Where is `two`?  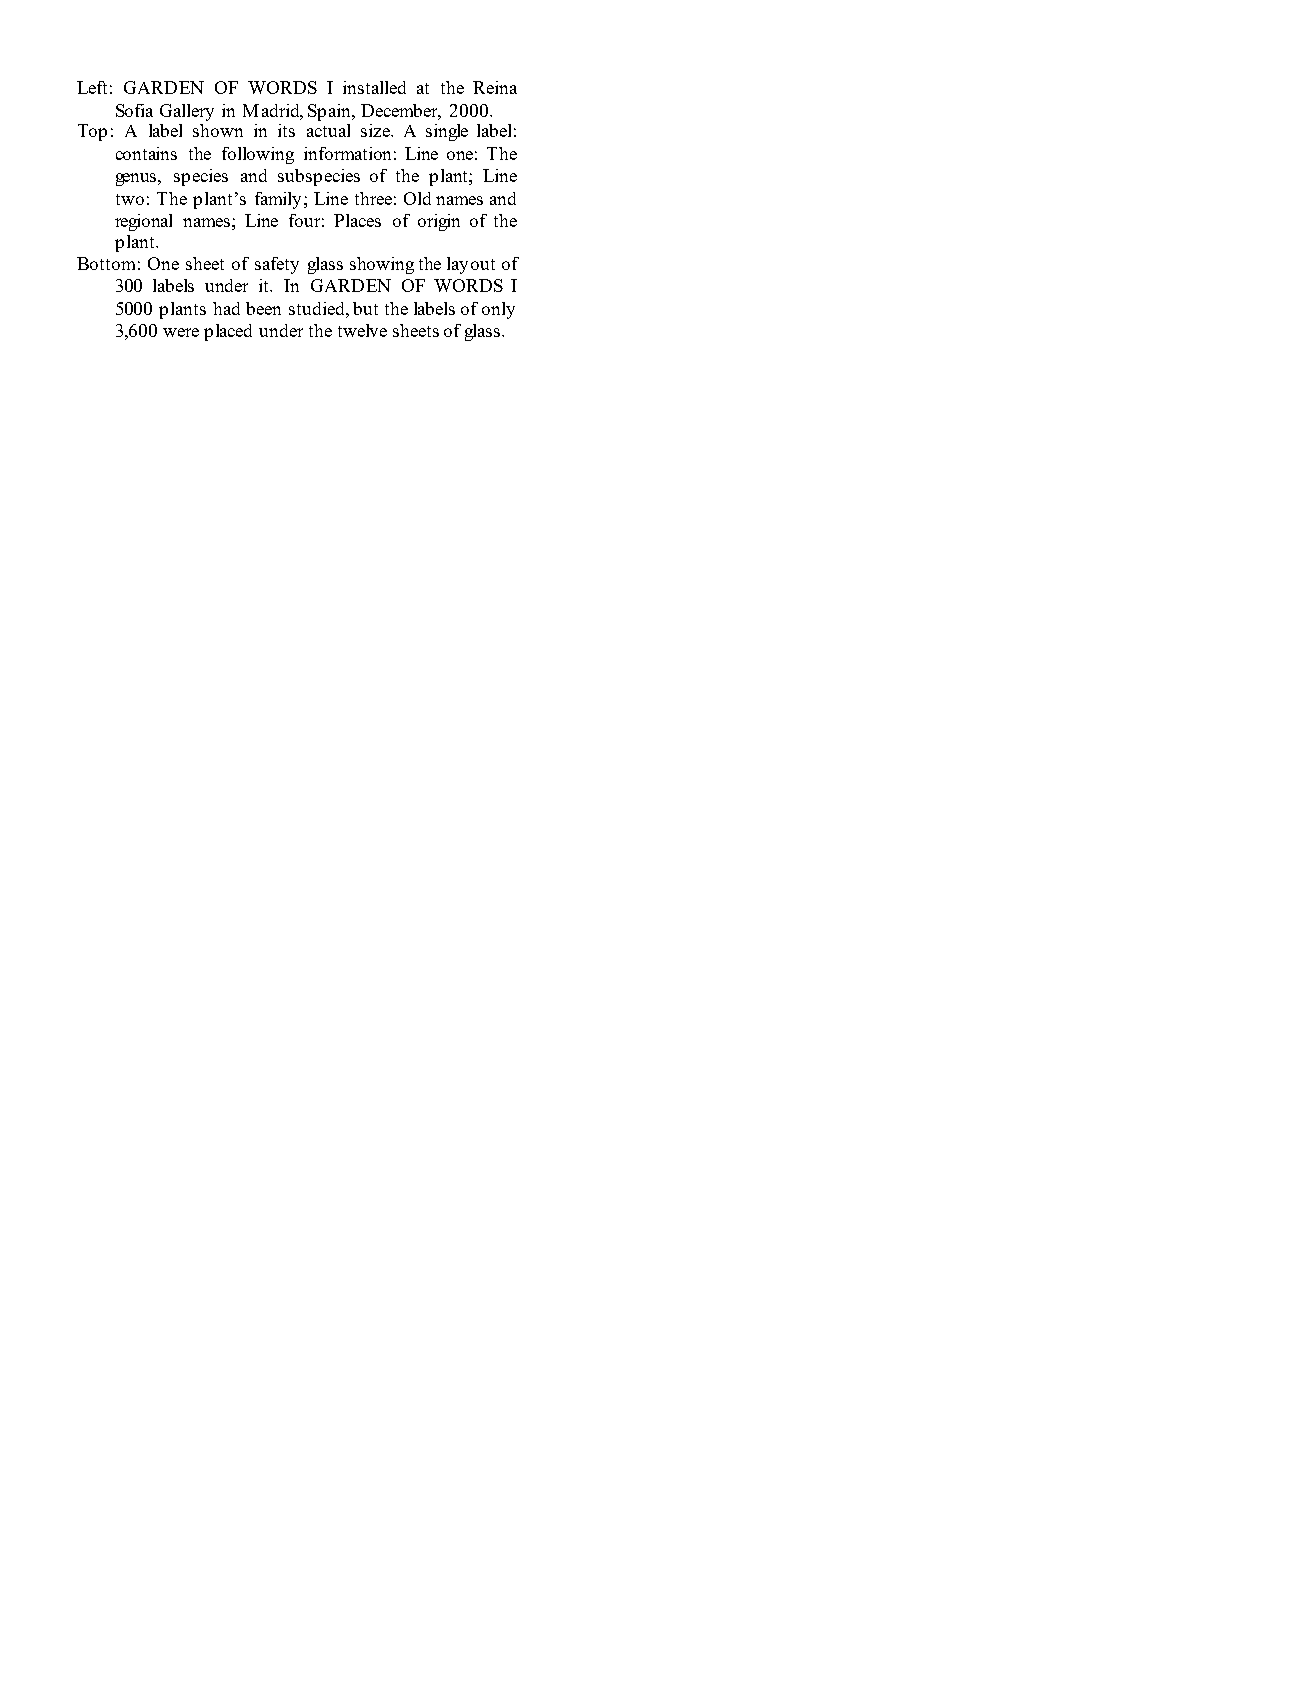 two is located at coordinates (130, 199).
